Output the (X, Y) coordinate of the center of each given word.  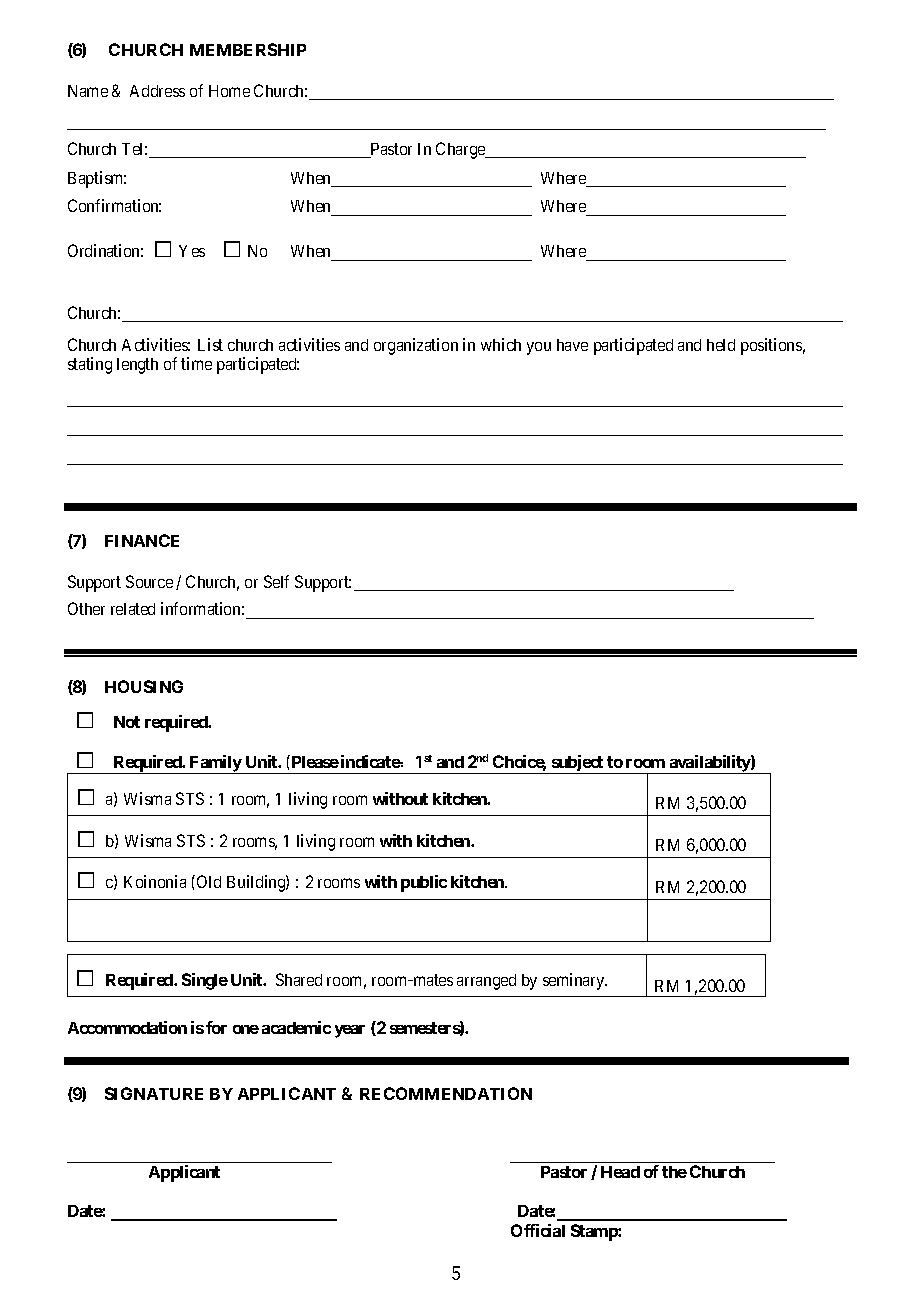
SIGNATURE (154, 1093)
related (133, 609)
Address (157, 91)
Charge (461, 150)
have (572, 345)
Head (620, 1172)
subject (577, 764)
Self (276, 581)
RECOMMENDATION (446, 1093)
